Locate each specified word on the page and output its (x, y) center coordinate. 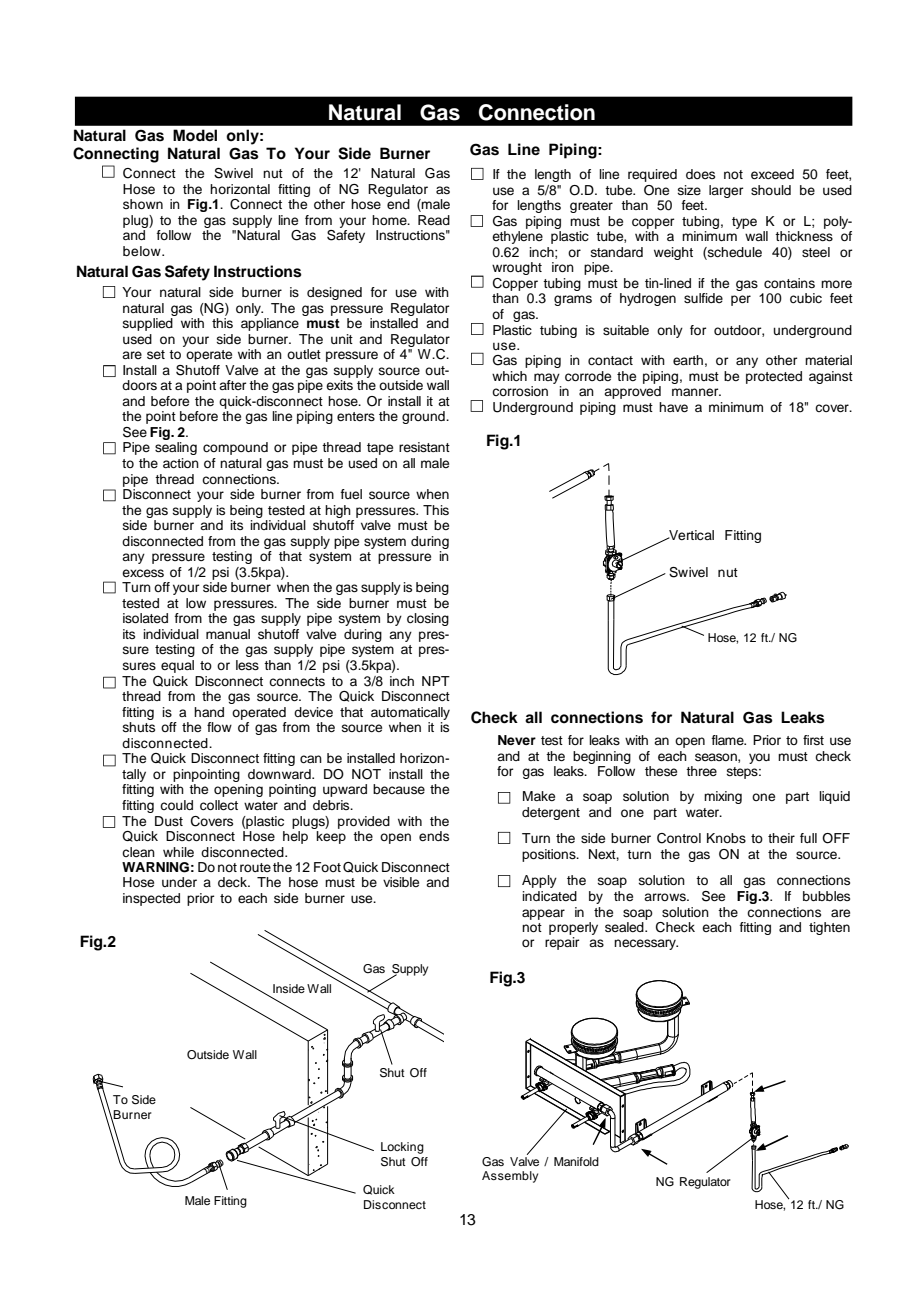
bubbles (826, 896)
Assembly (510, 1177)
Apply (539, 881)
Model (195, 135)
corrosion (520, 391)
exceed (772, 174)
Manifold (576, 1161)
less (247, 665)
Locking (402, 1148)
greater (591, 207)
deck (233, 882)
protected (774, 377)
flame (728, 740)
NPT (436, 681)
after (232, 385)
